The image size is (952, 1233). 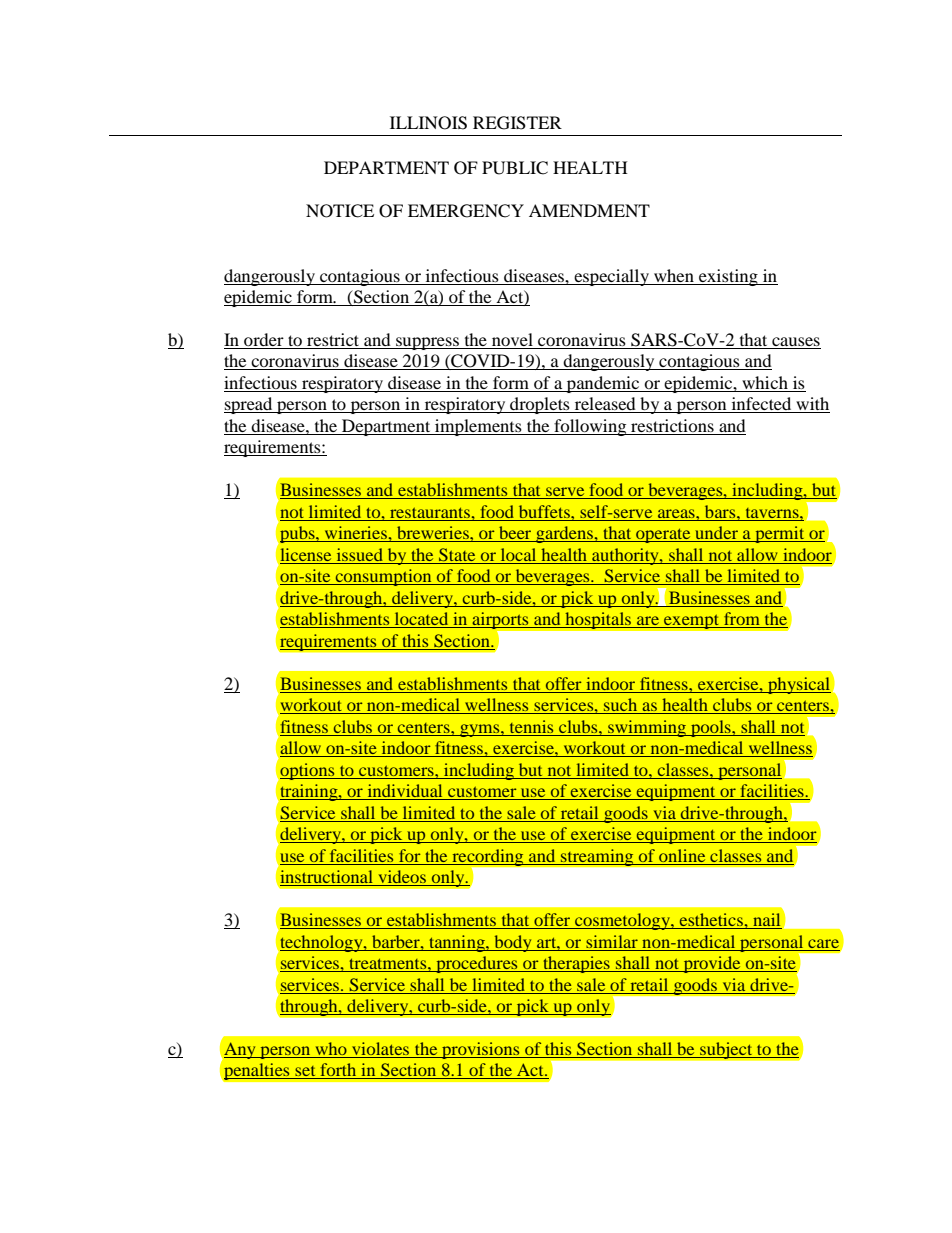 What do you see at coordinates (331, 1050) in the page?
I see `who` at bounding box center [331, 1050].
